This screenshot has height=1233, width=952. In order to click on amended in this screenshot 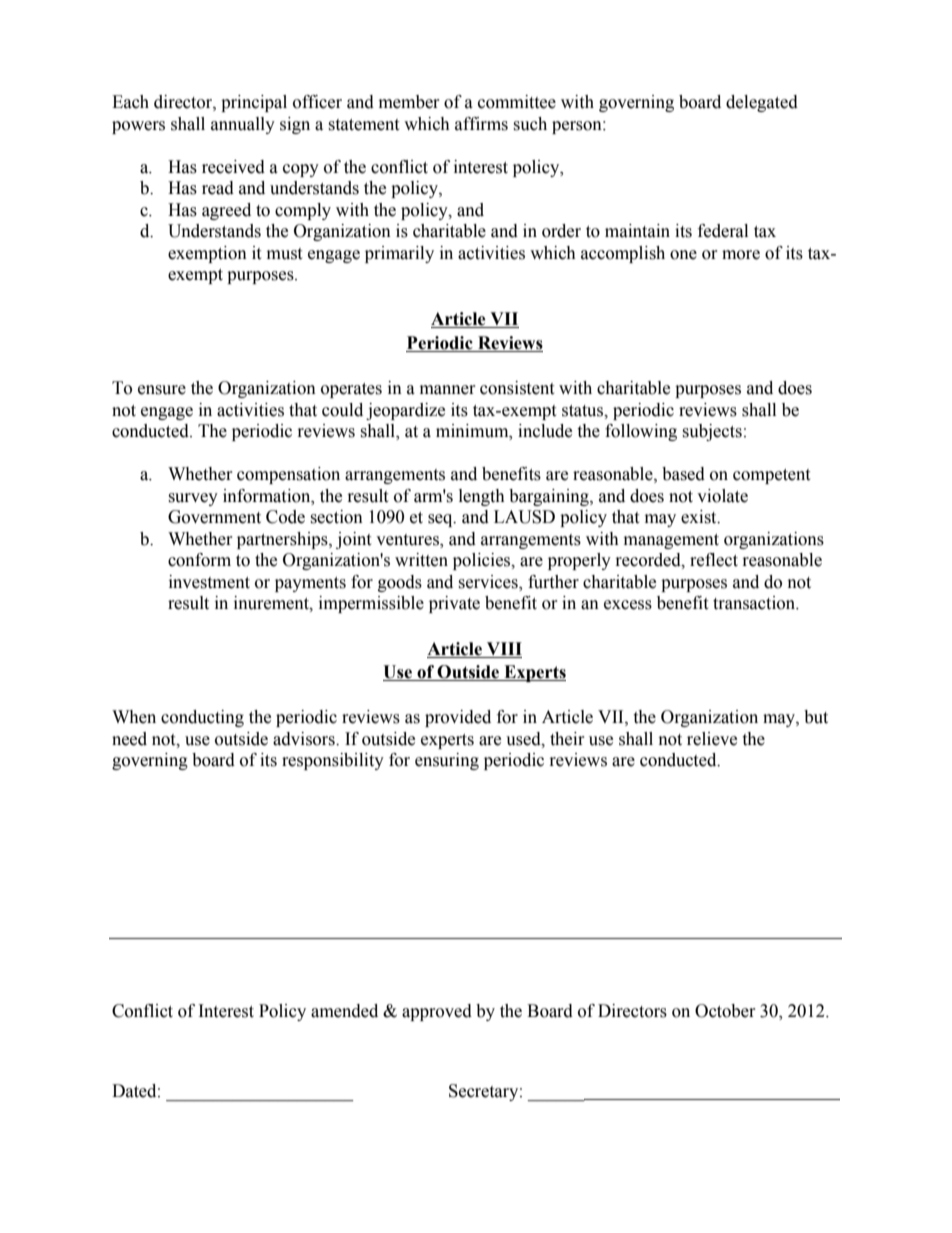, I will do `click(344, 1011)`.
